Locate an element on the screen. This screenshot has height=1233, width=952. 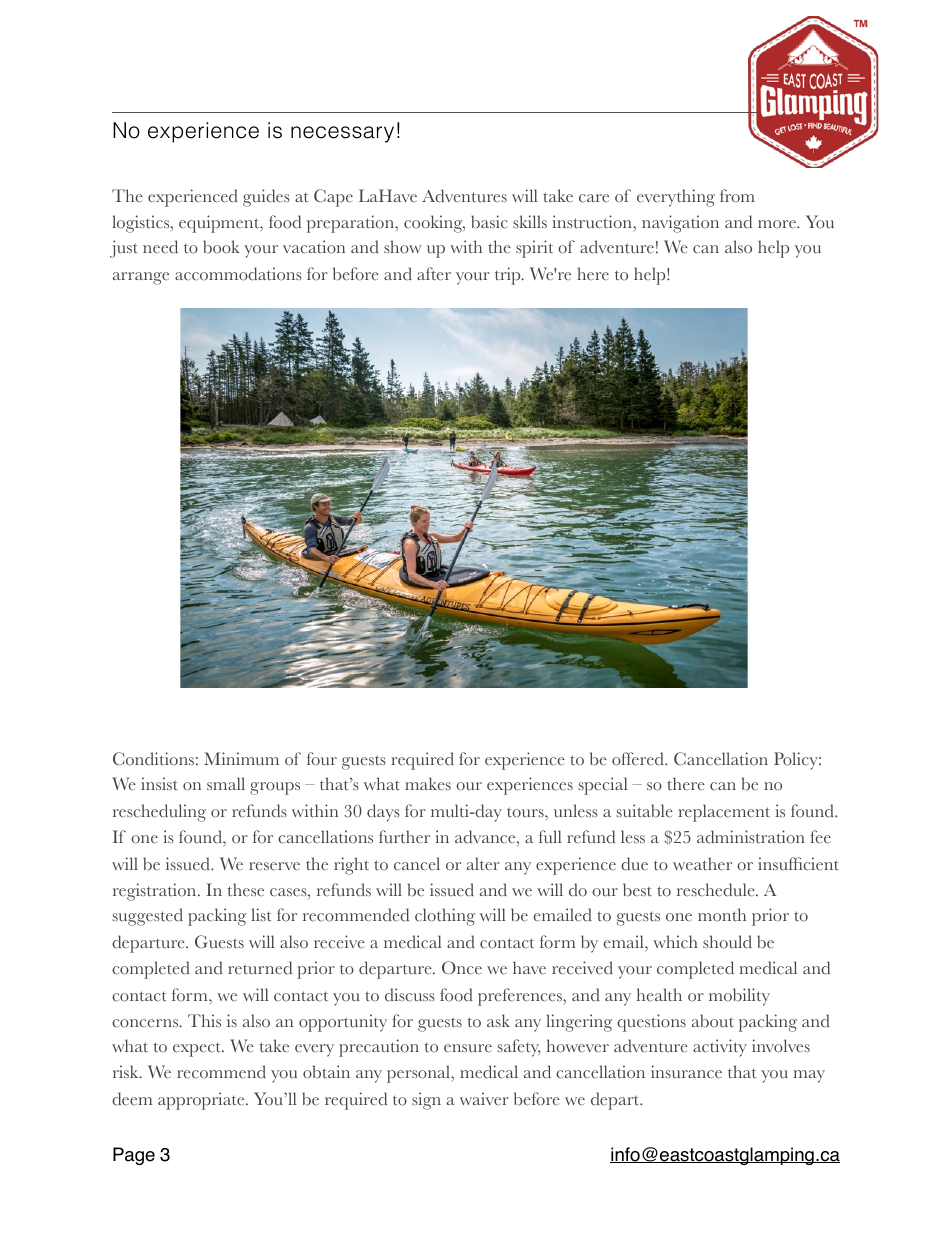
from is located at coordinates (737, 196).
